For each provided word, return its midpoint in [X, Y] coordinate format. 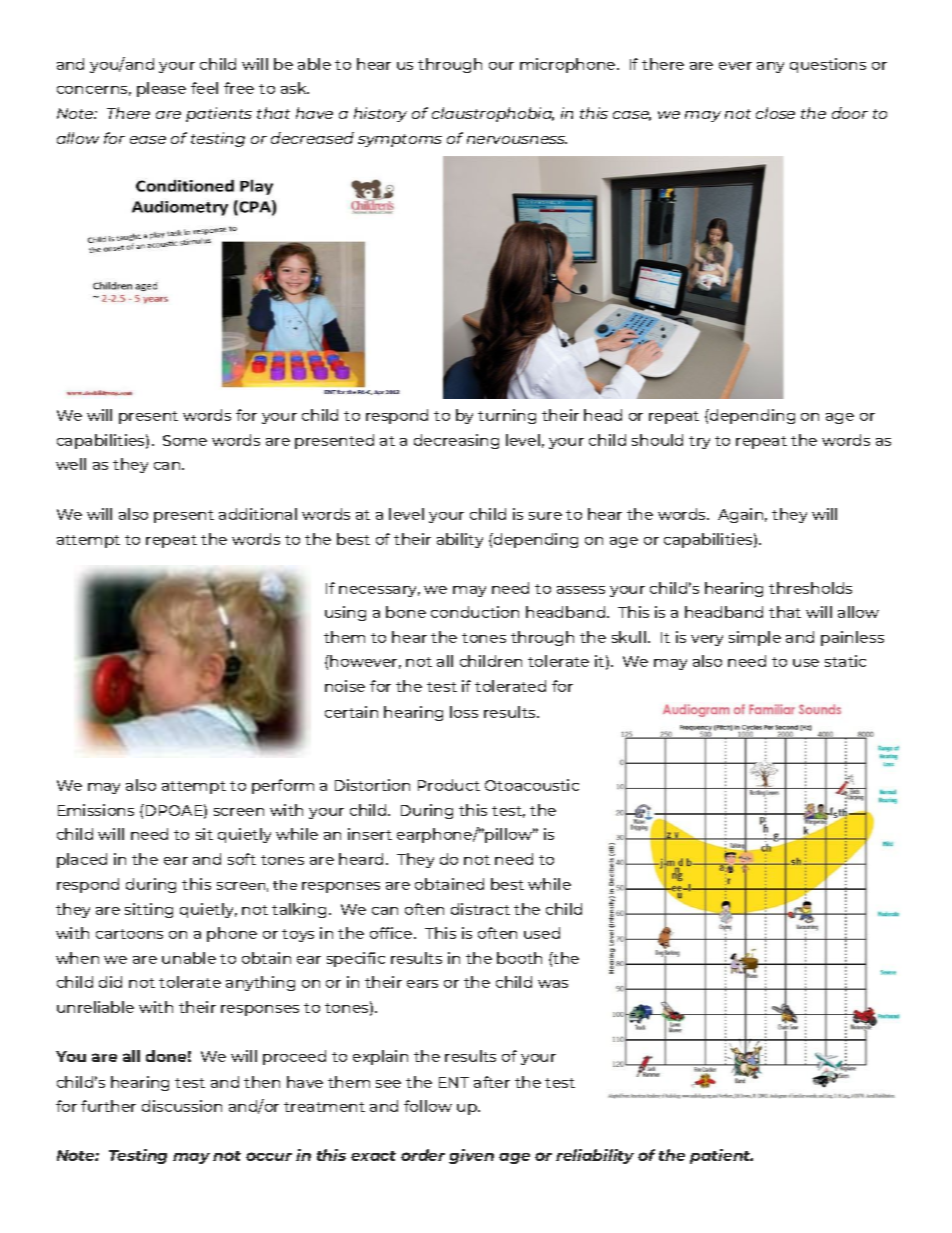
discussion [182, 1106]
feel [204, 88]
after [492, 1082]
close [775, 113]
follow [428, 1106]
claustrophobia [493, 114]
